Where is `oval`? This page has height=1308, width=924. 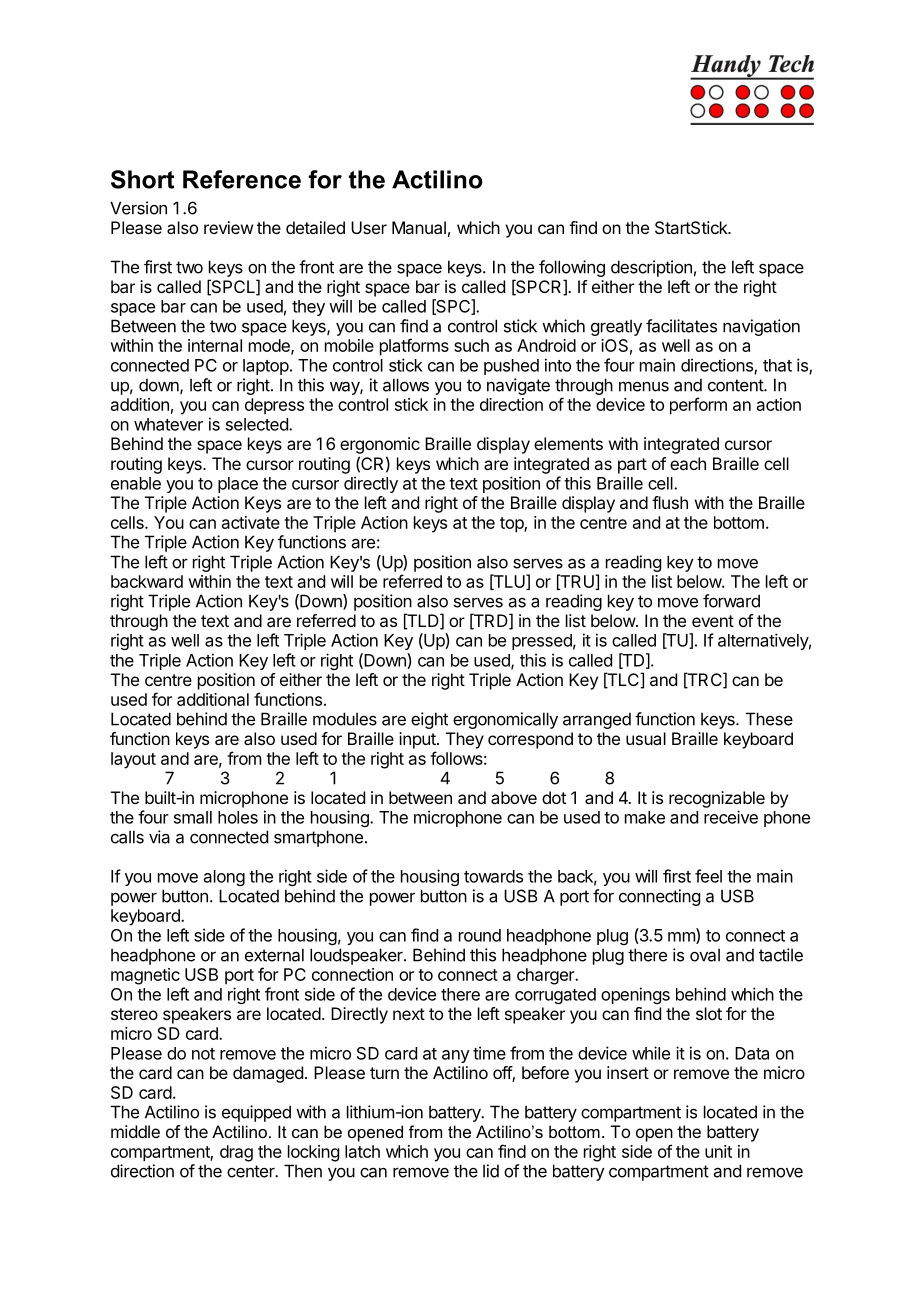
oval is located at coordinates (705, 955).
